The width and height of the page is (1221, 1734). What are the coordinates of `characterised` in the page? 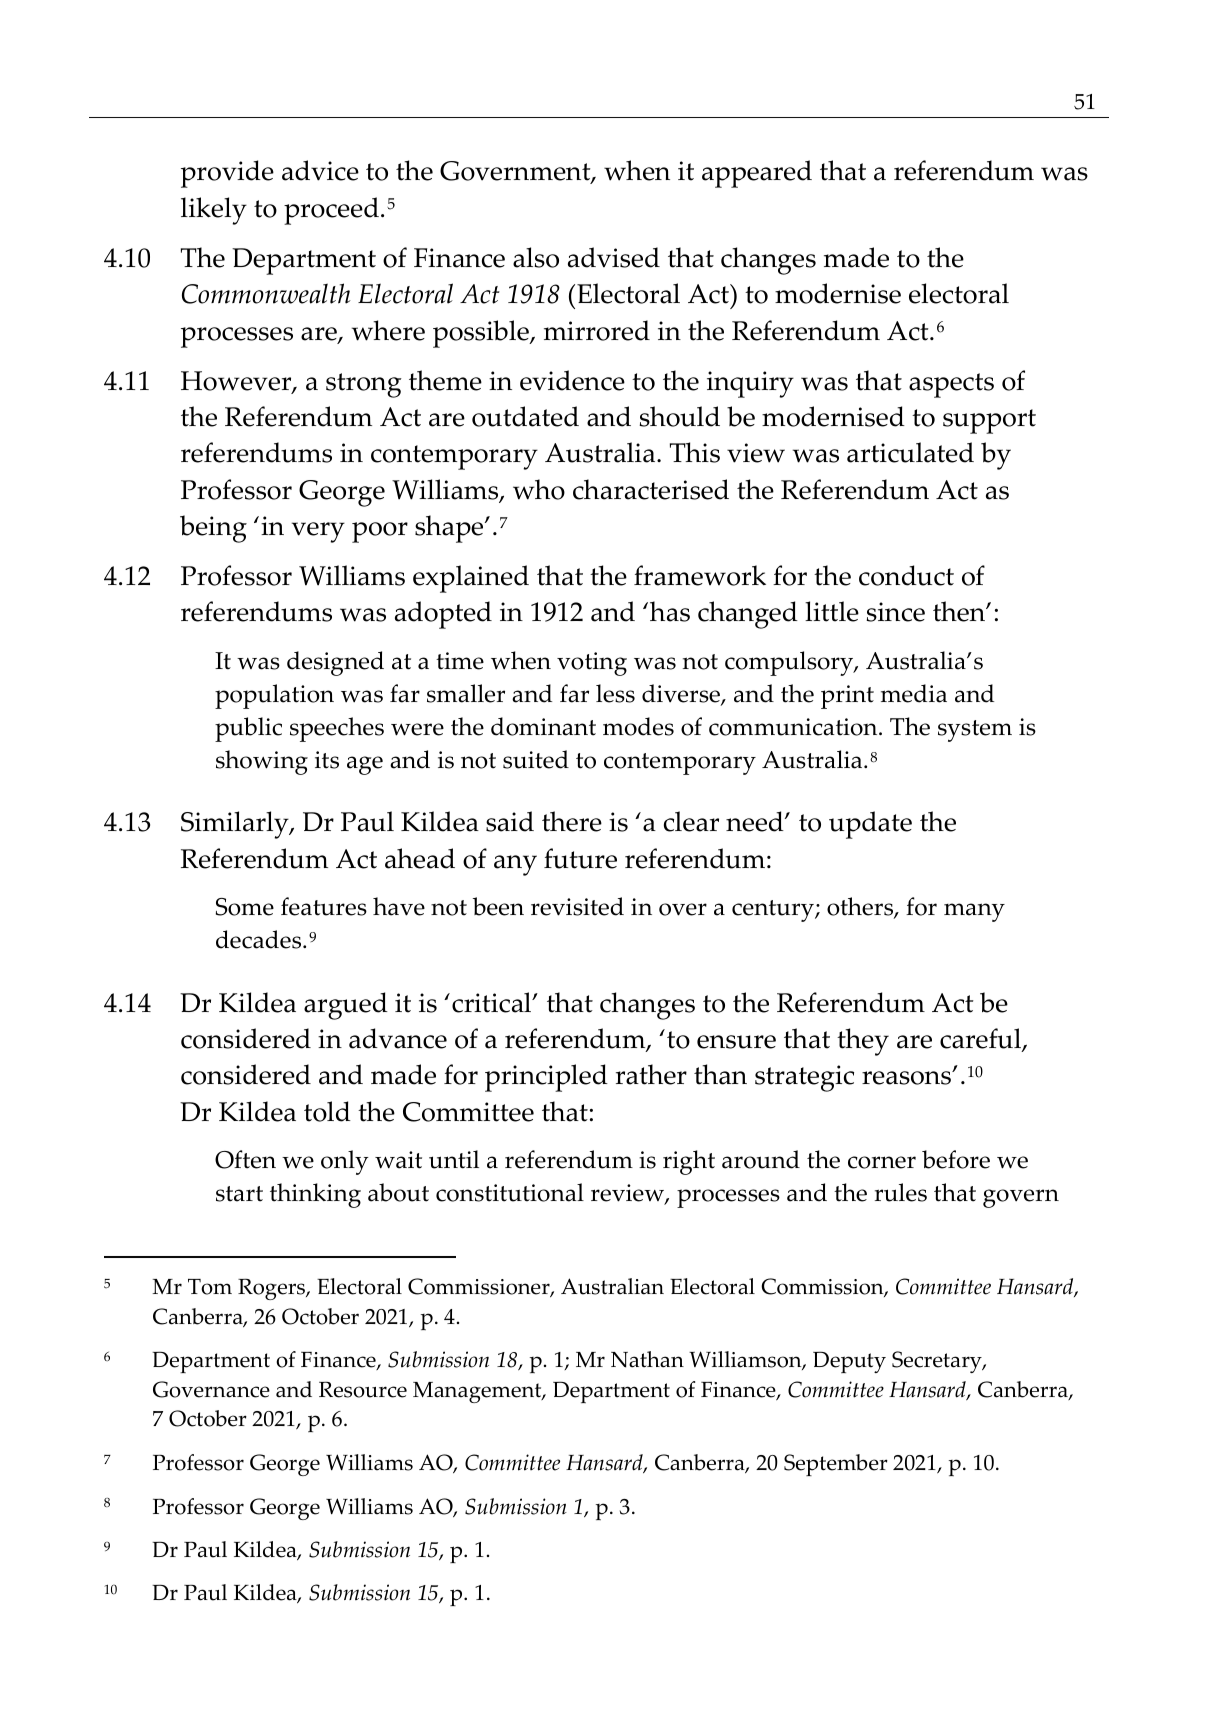 It's located at (651, 489).
